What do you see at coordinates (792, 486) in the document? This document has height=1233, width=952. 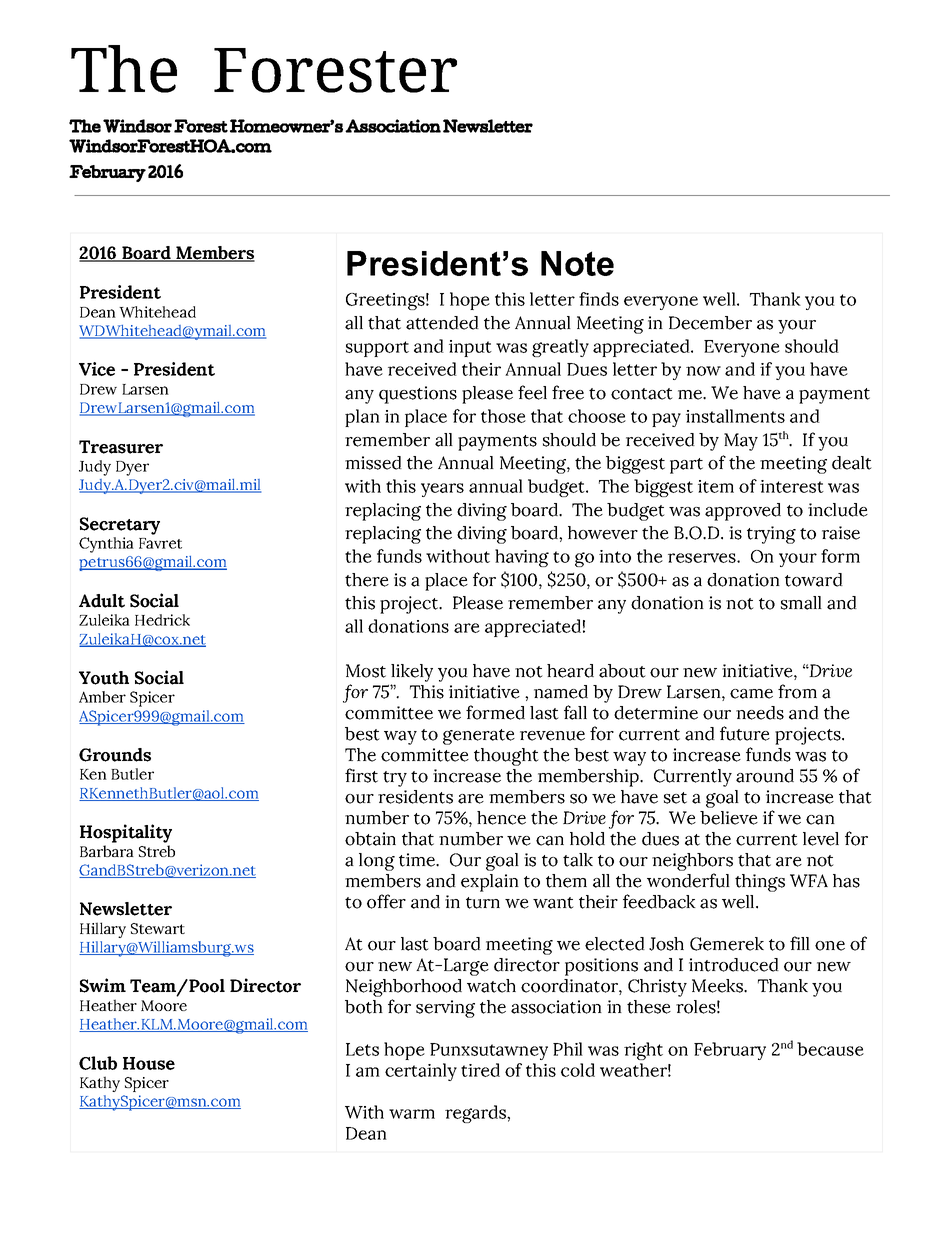 I see `interest` at bounding box center [792, 486].
